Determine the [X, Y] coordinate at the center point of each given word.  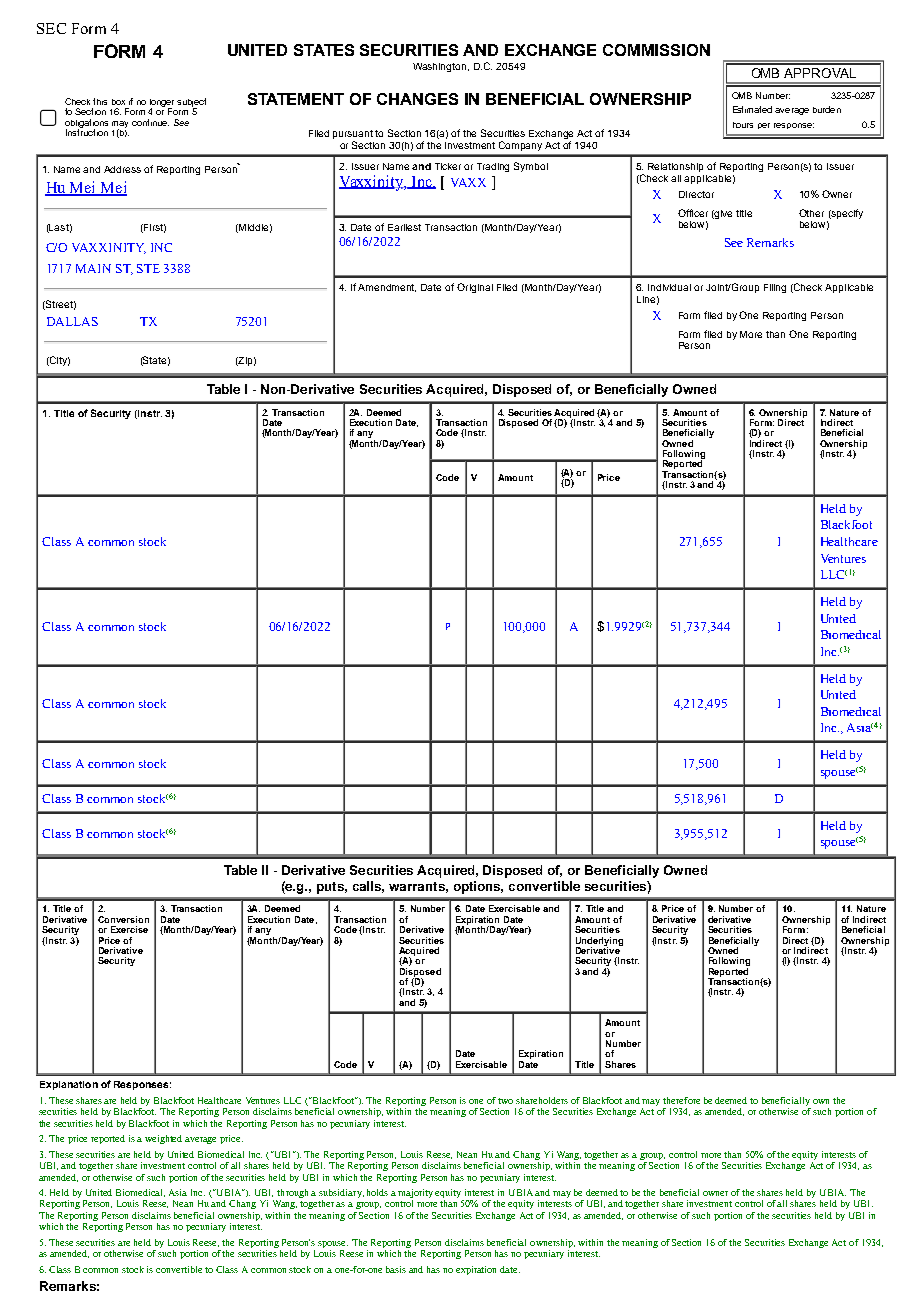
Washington [441, 67]
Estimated [752, 109]
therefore [681, 1100]
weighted [163, 1139]
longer [162, 104]
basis [396, 1269]
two [505, 1101]
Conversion [123, 919]
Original [475, 288]
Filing [775, 288]
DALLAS [72, 321]
